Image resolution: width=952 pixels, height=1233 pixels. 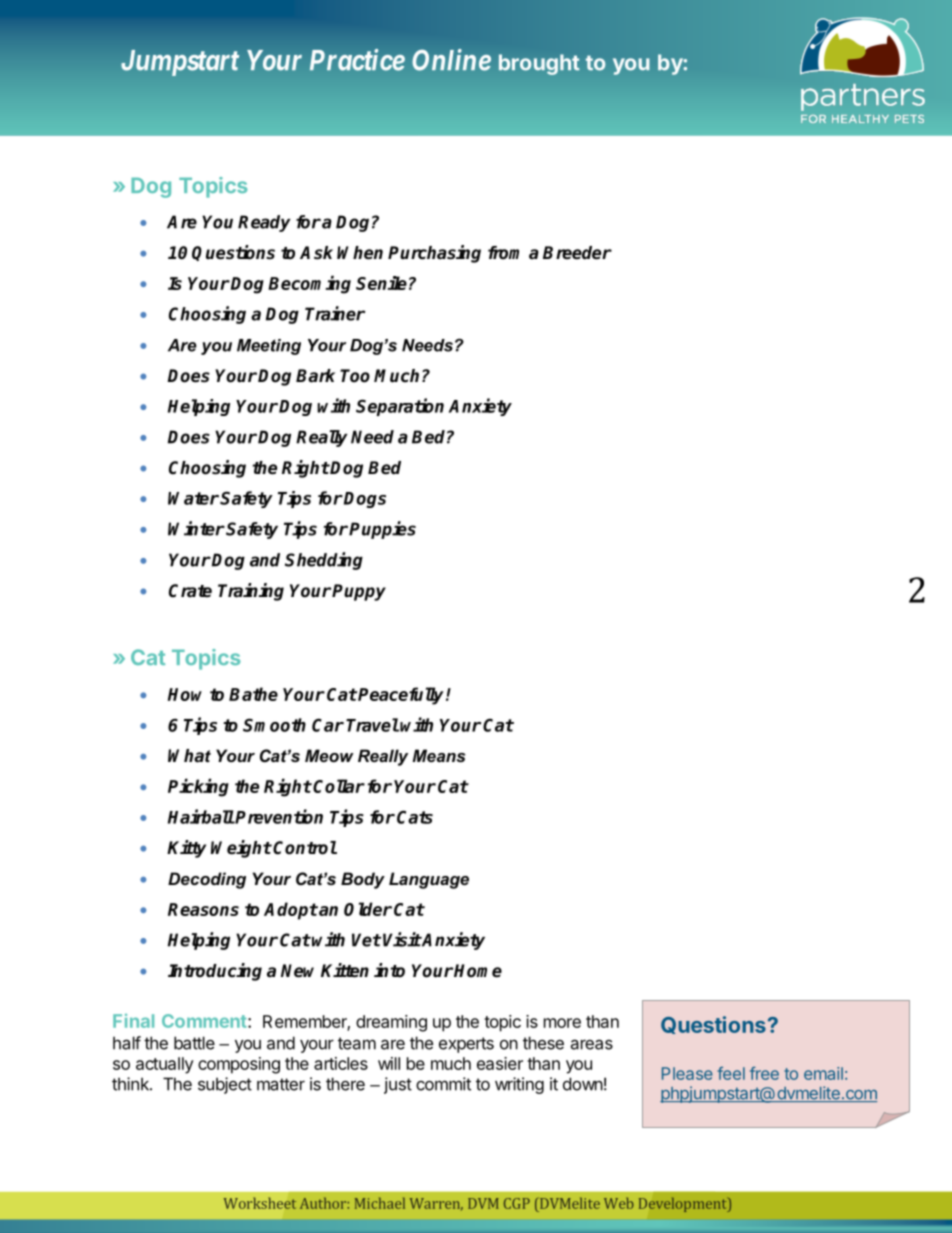 I want to click on Separation, so click(x=400, y=407).
